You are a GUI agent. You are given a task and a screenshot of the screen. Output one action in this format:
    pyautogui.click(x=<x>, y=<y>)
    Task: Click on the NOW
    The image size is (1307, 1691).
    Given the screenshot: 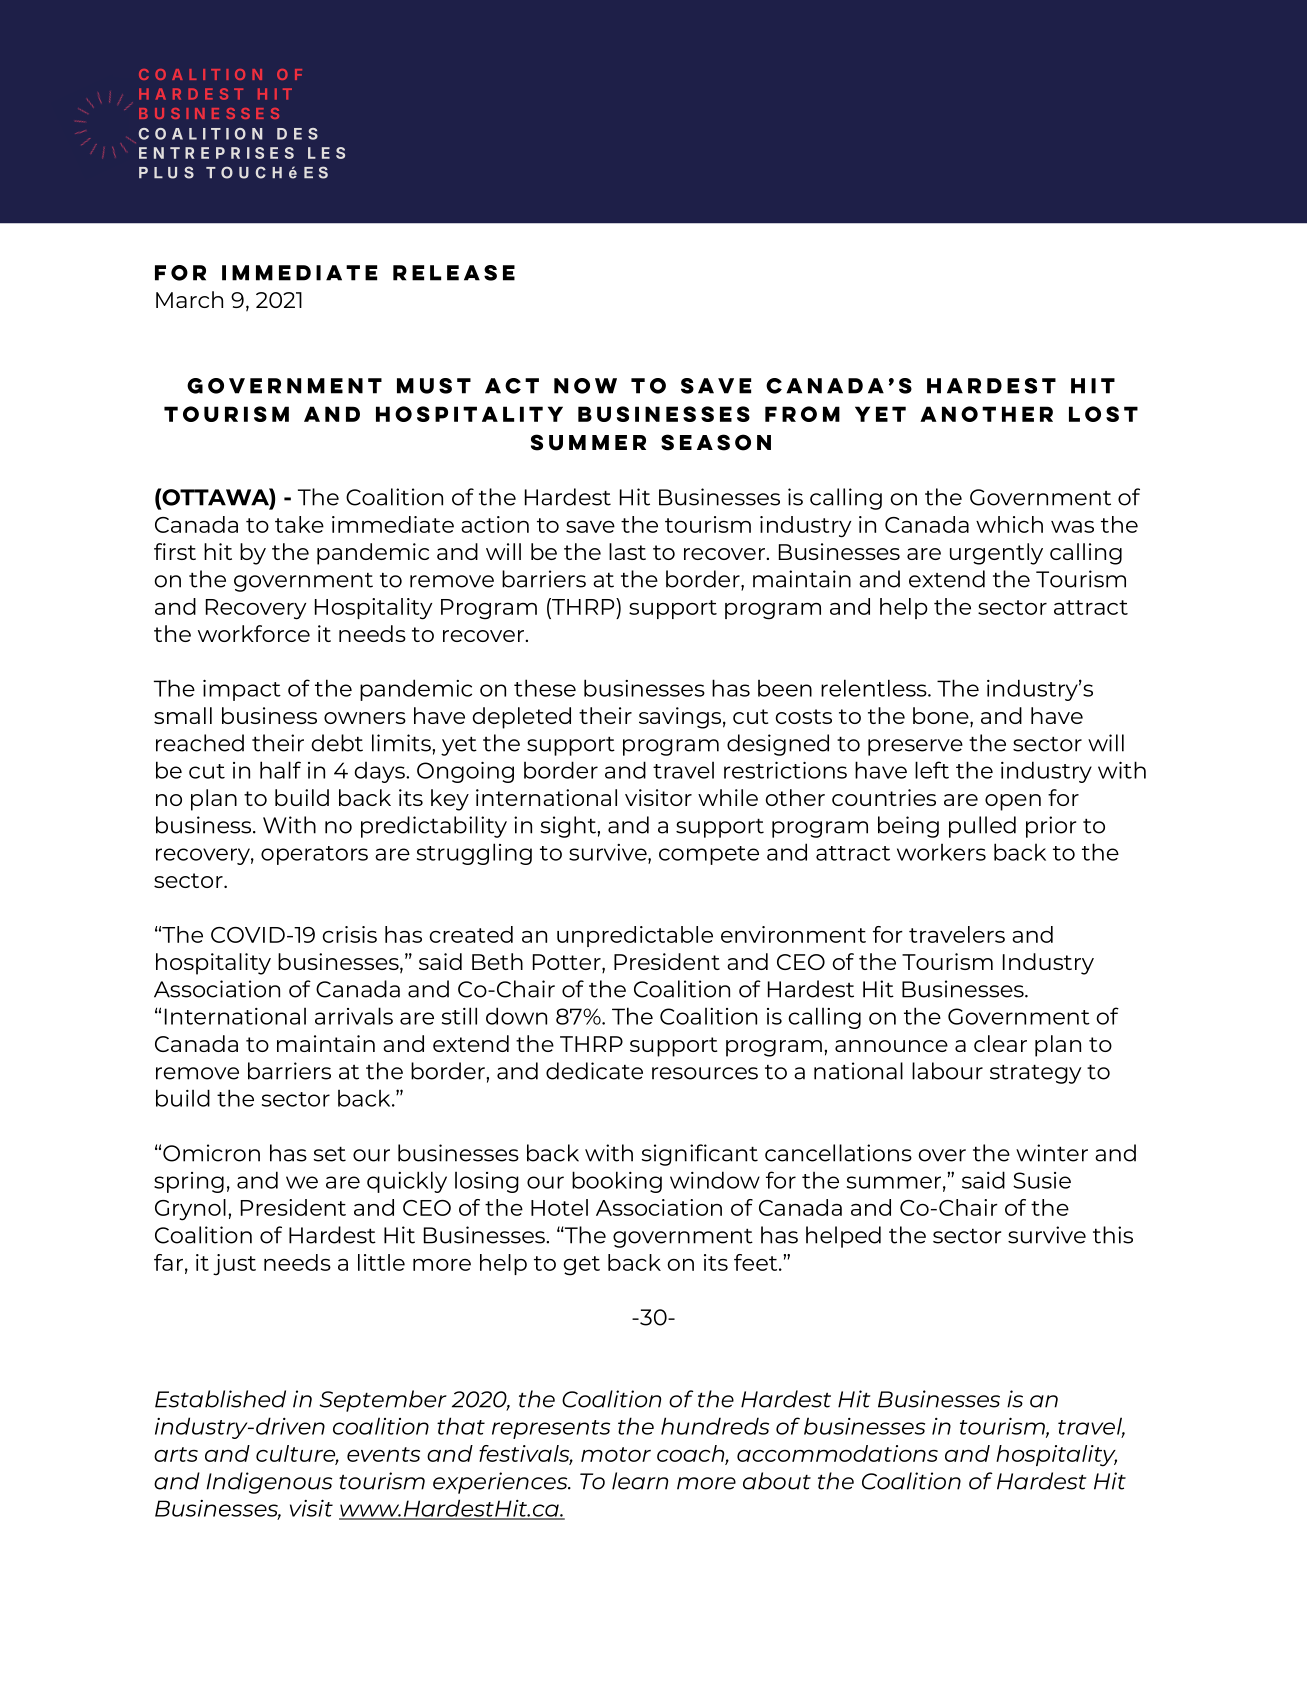 What is the action you would take?
    pyautogui.click(x=585, y=386)
